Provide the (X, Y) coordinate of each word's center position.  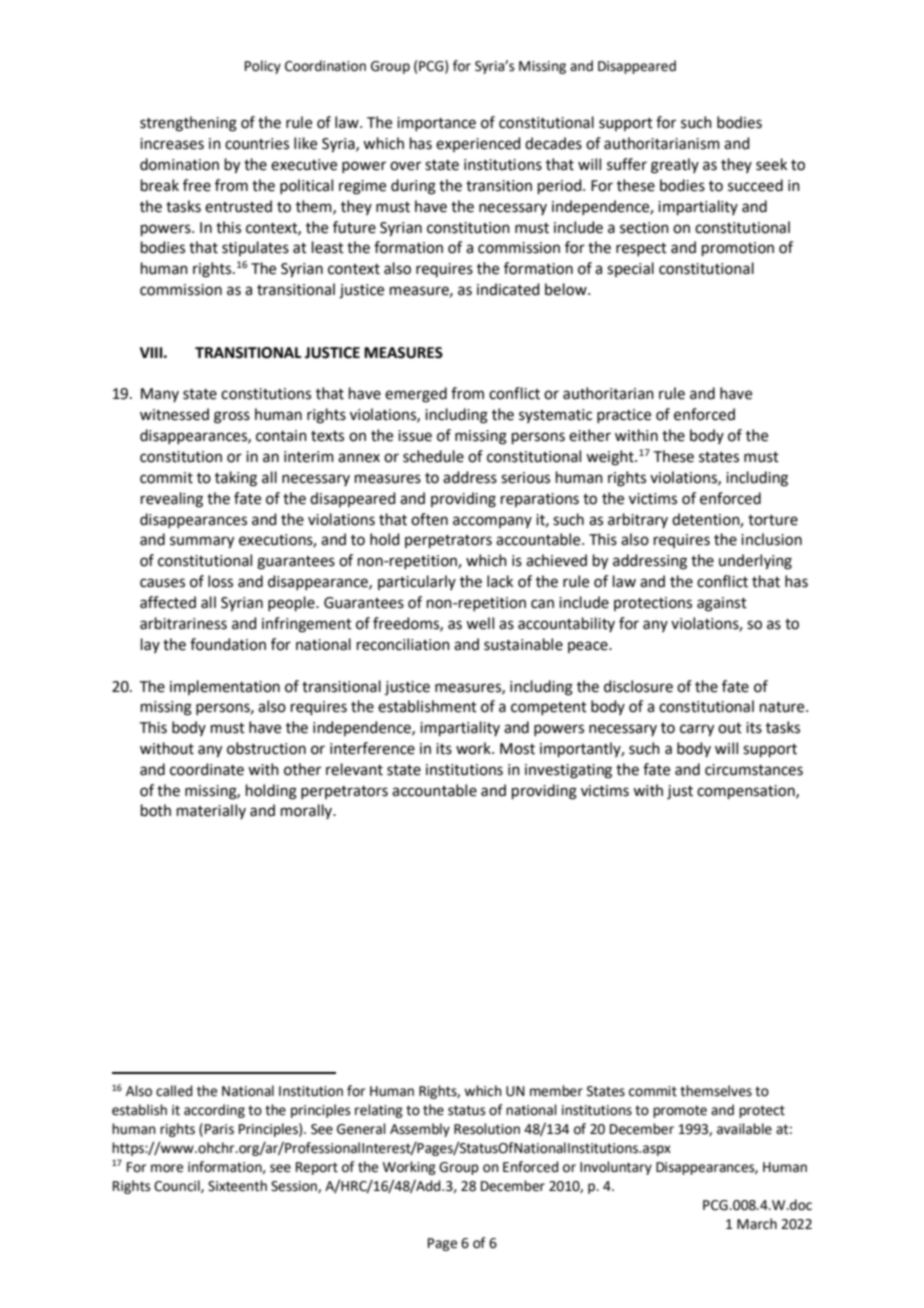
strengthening (188, 124)
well (480, 623)
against (722, 604)
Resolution (487, 1129)
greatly (675, 166)
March (757, 1224)
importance (436, 124)
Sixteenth (237, 1186)
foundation (228, 644)
